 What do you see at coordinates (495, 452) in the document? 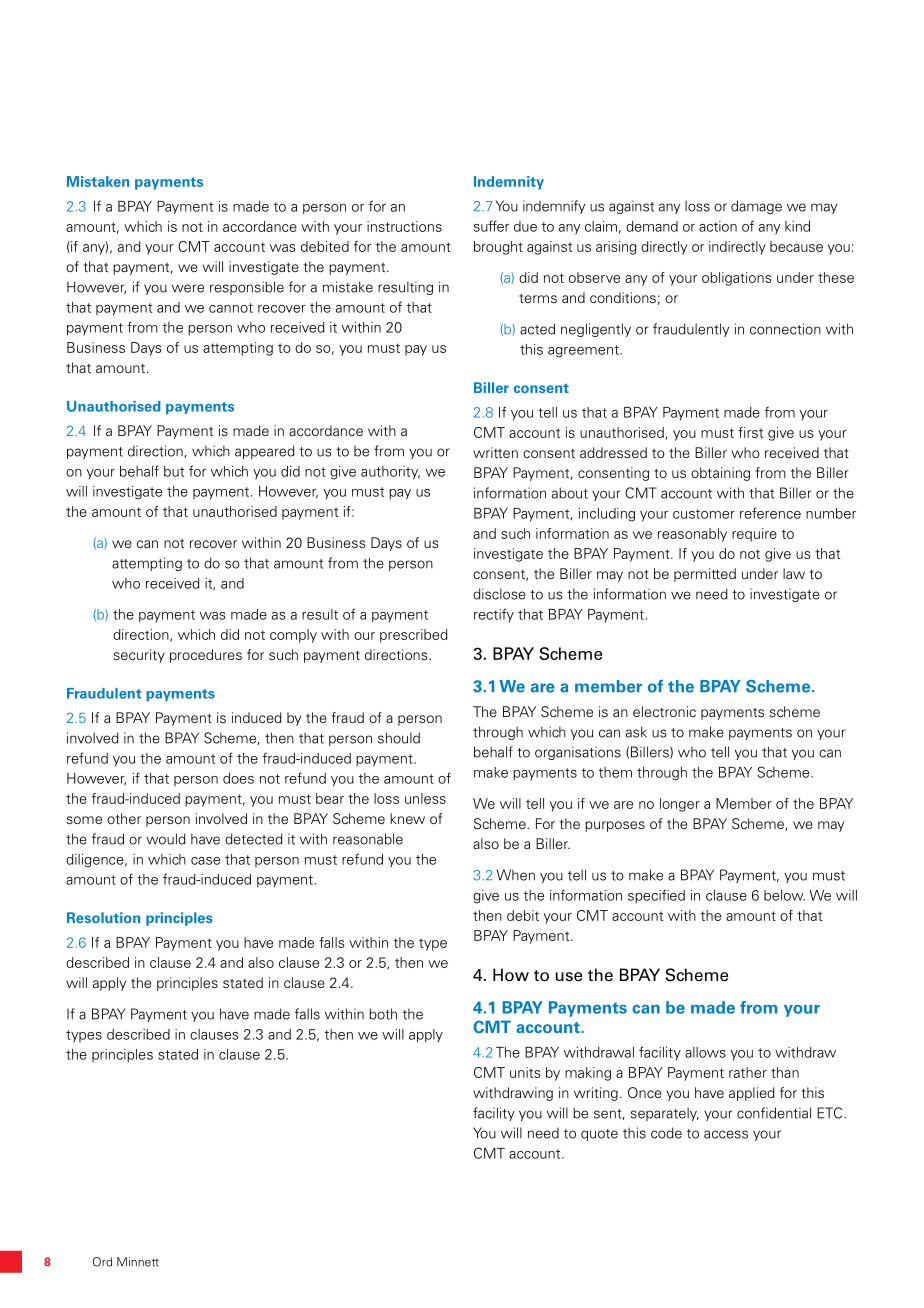
I see `written` at bounding box center [495, 452].
